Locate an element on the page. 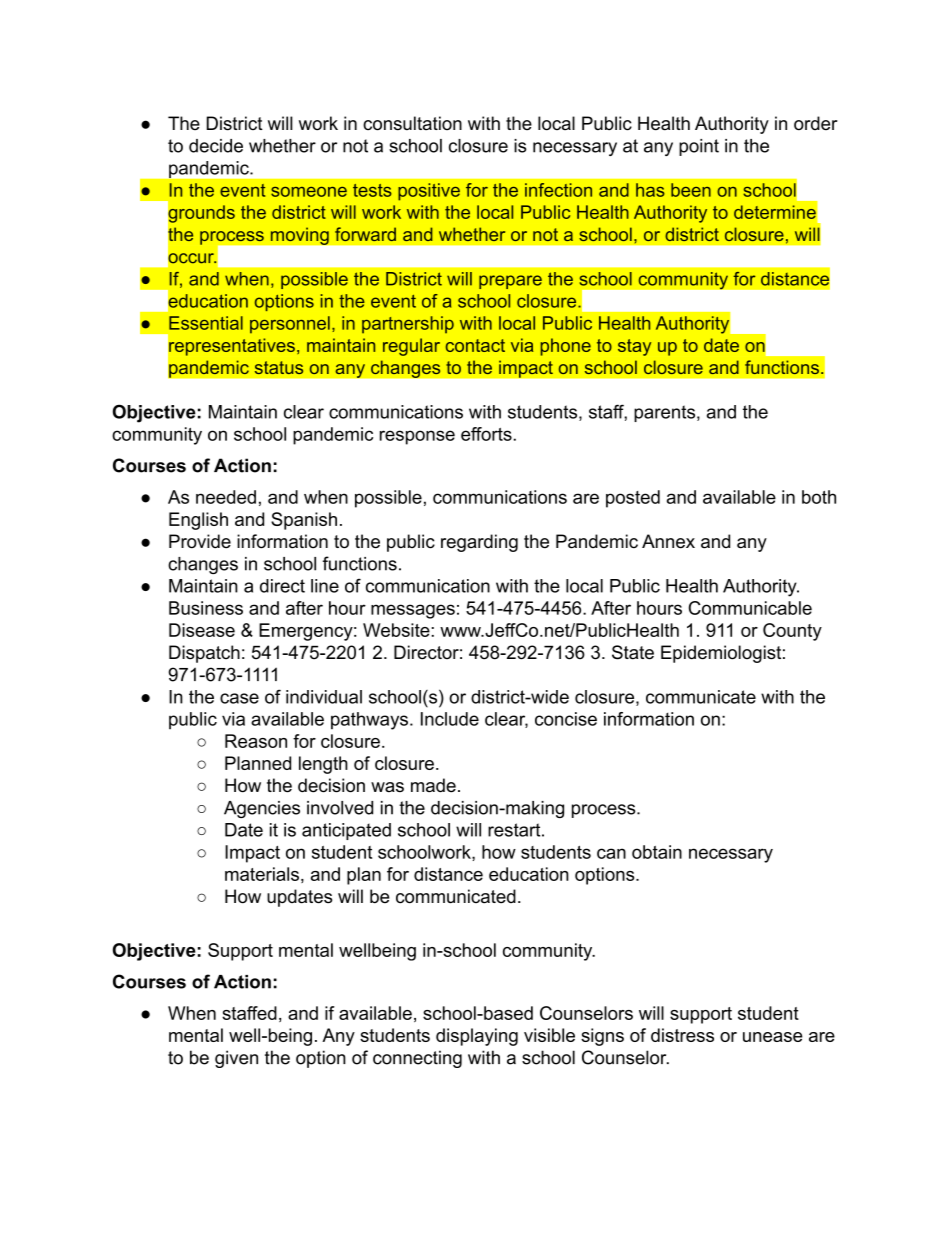 The width and height of the page is (952, 1233). Communicable is located at coordinates (750, 608).
